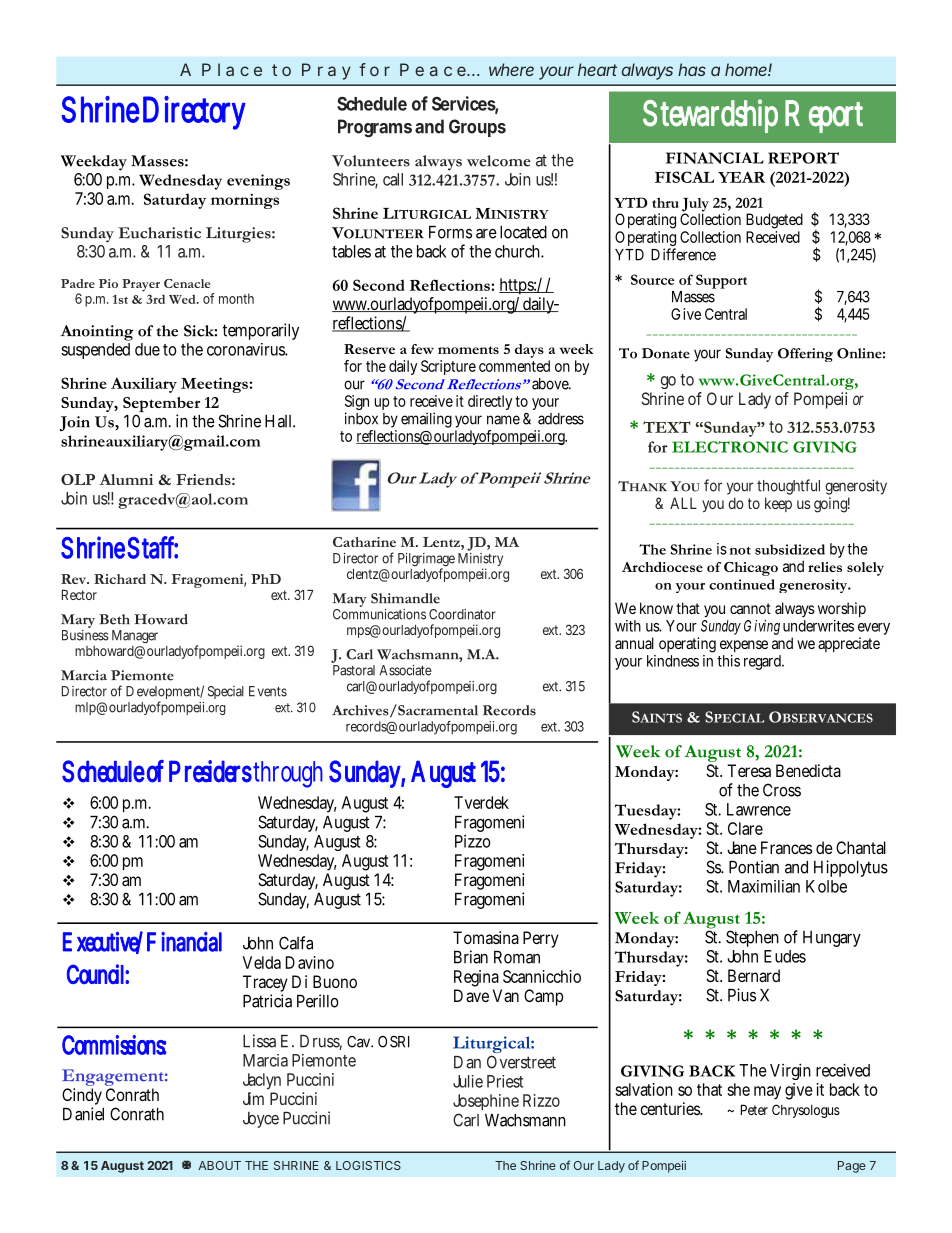  I want to click on Maximilian, so click(764, 886).
